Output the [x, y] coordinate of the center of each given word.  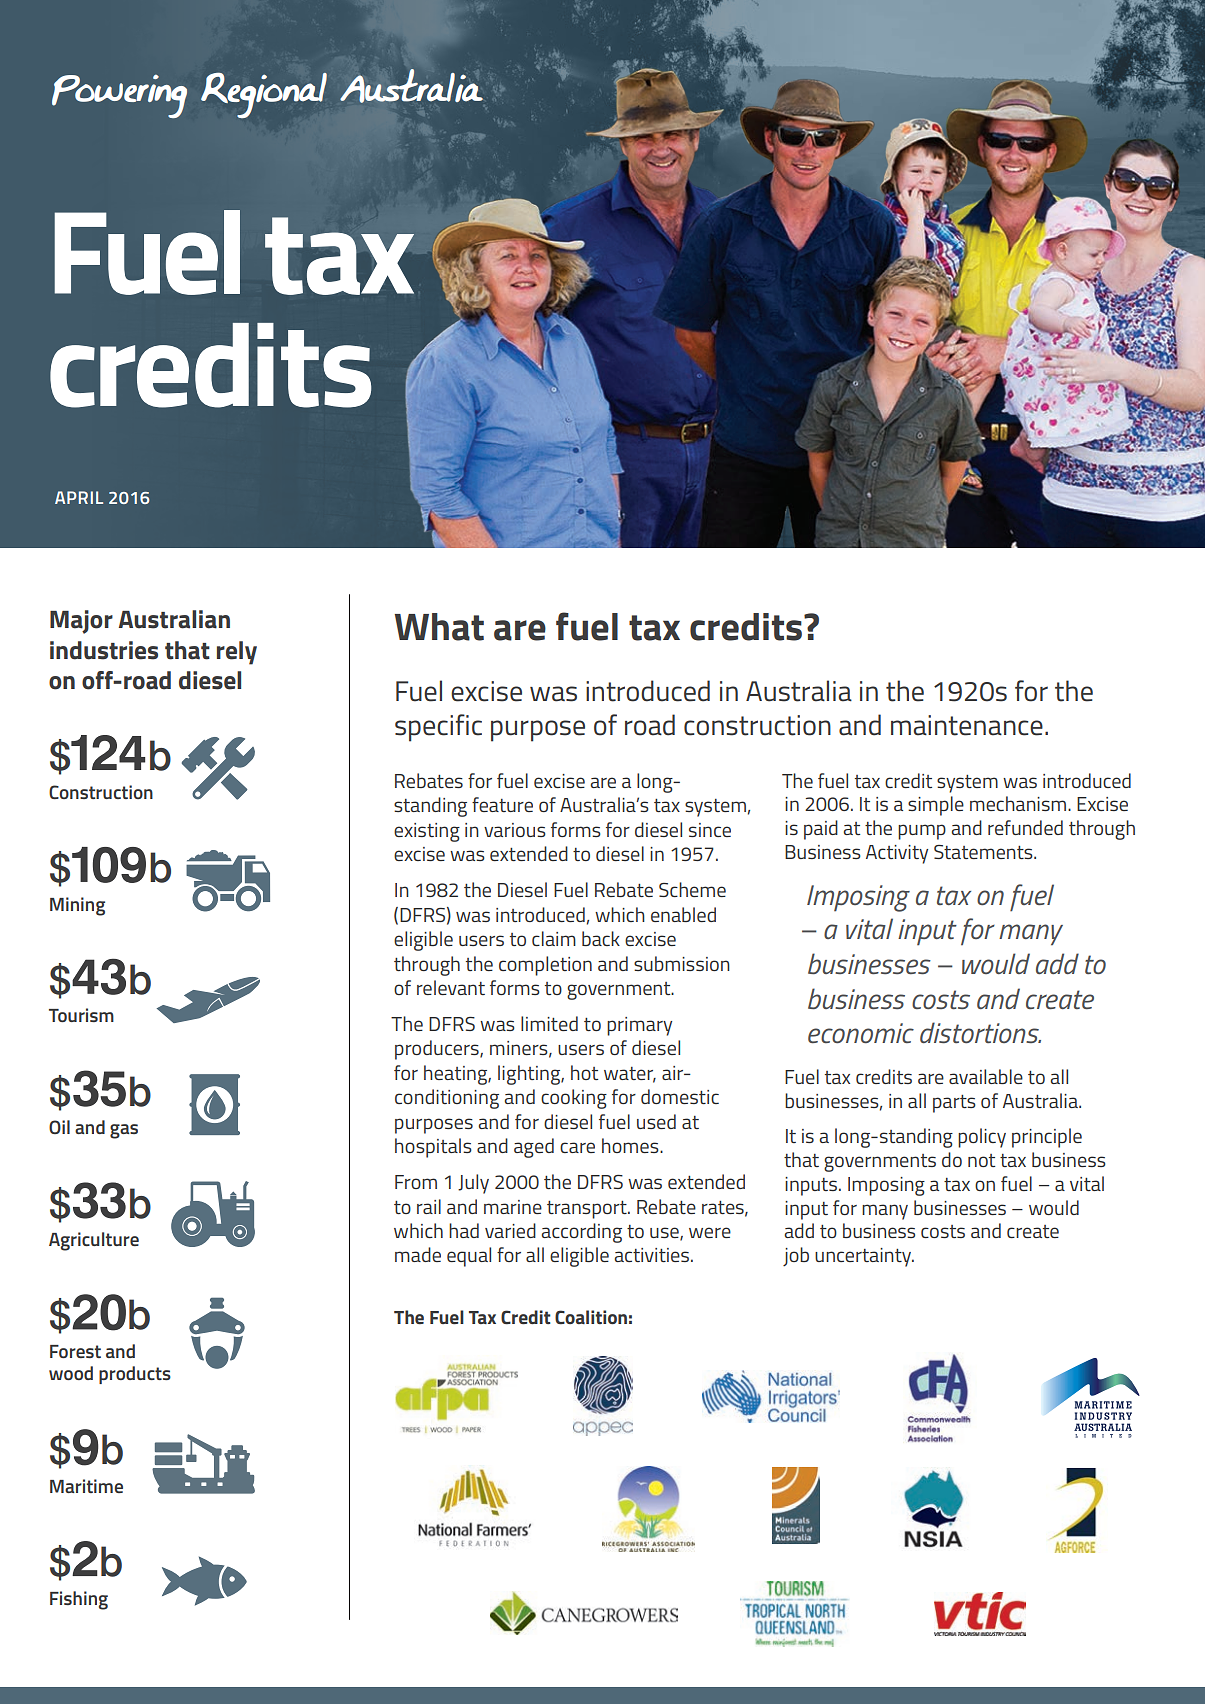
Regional [264, 95]
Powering [119, 96]
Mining [77, 906]
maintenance [967, 725]
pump [922, 832]
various [515, 830]
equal [469, 1257]
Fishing [79, 1600]
